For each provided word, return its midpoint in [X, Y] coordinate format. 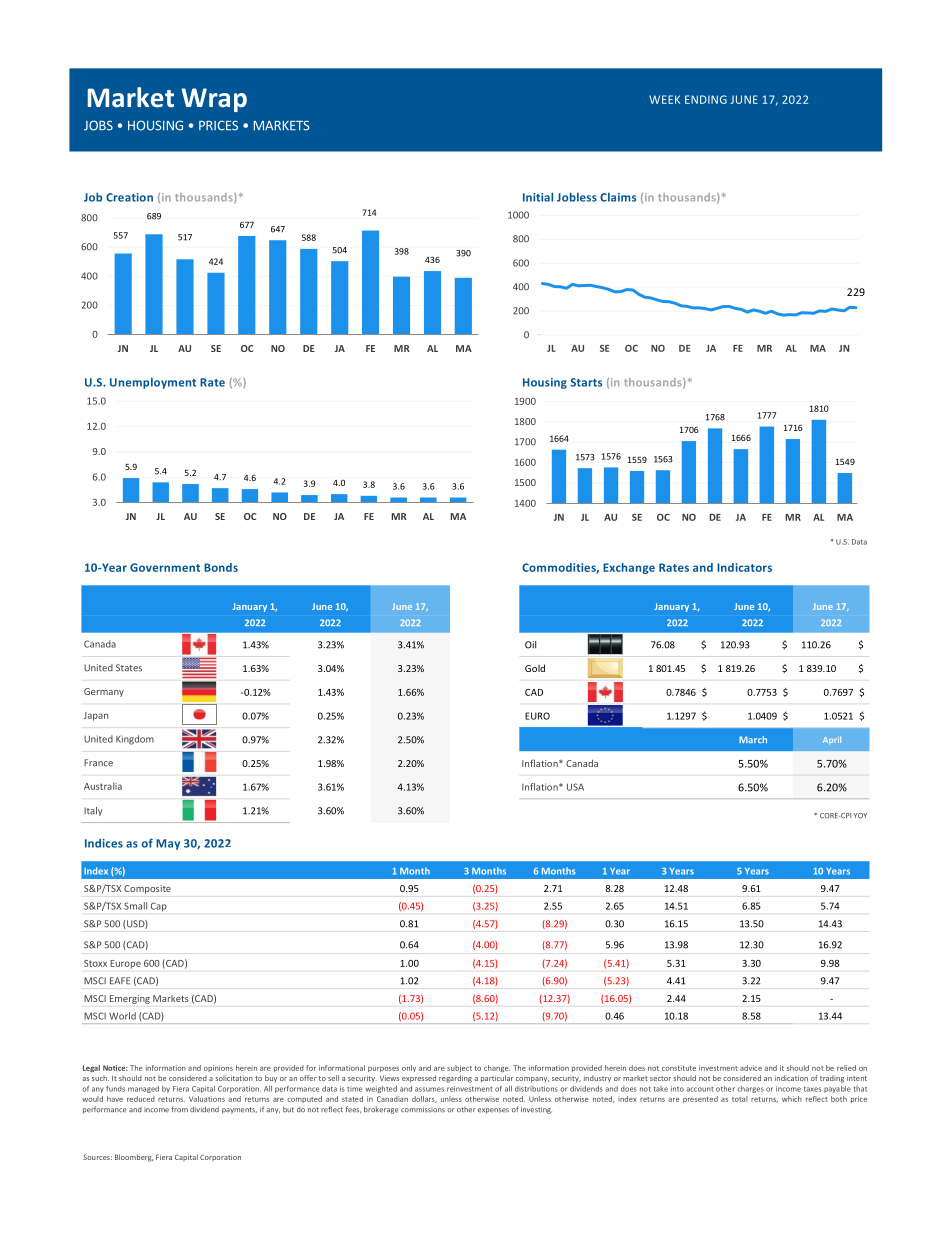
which [792, 1099]
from [179, 1109]
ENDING [706, 99]
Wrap [214, 100]
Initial [538, 197]
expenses [493, 1111]
